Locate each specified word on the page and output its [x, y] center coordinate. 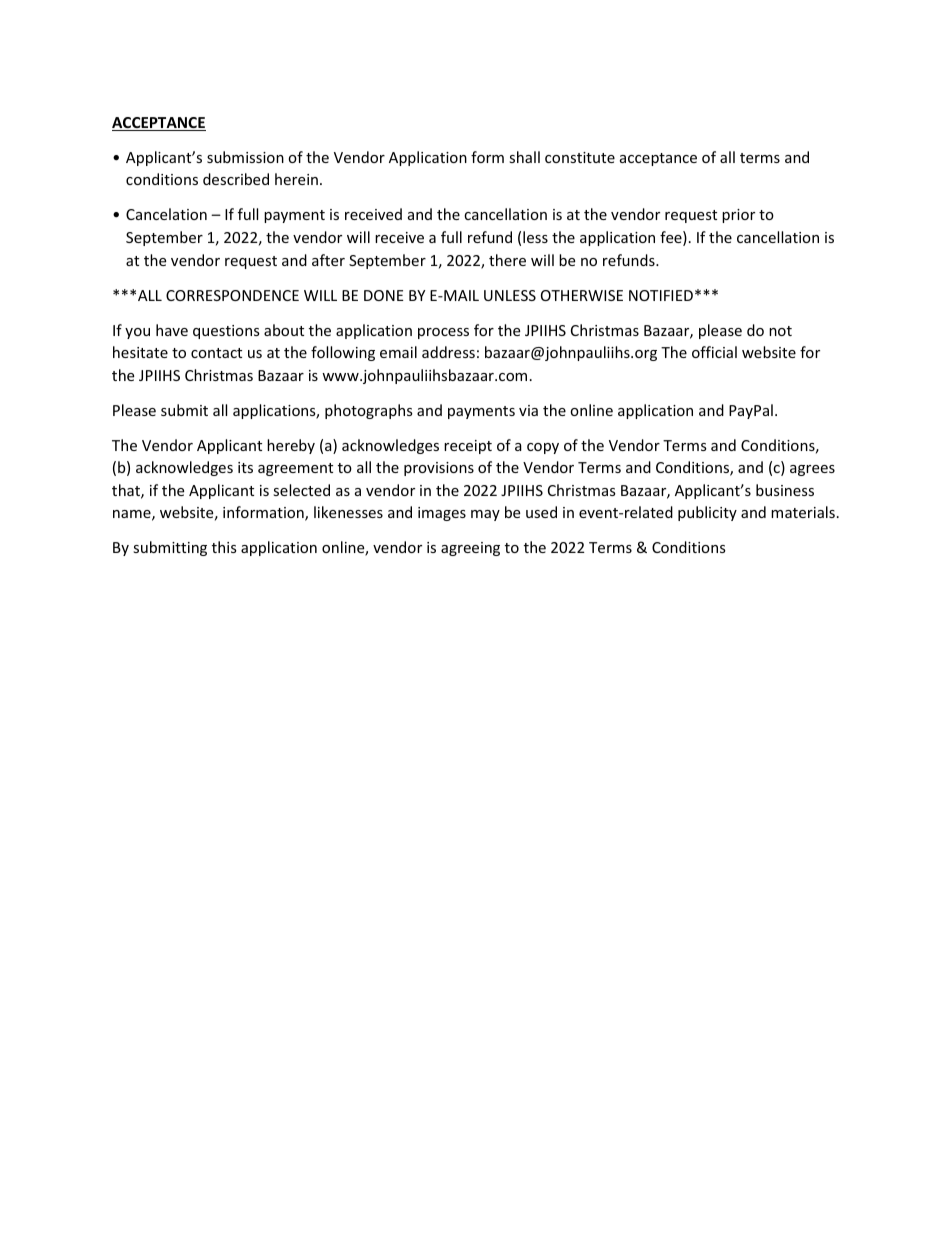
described [236, 179]
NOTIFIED [661, 295]
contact [216, 353]
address [448, 352]
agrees [812, 470]
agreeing [470, 549]
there [507, 260]
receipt [468, 447]
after [328, 260]
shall [524, 157]
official [714, 352]
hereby [291, 446]
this [224, 547]
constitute [580, 157]
